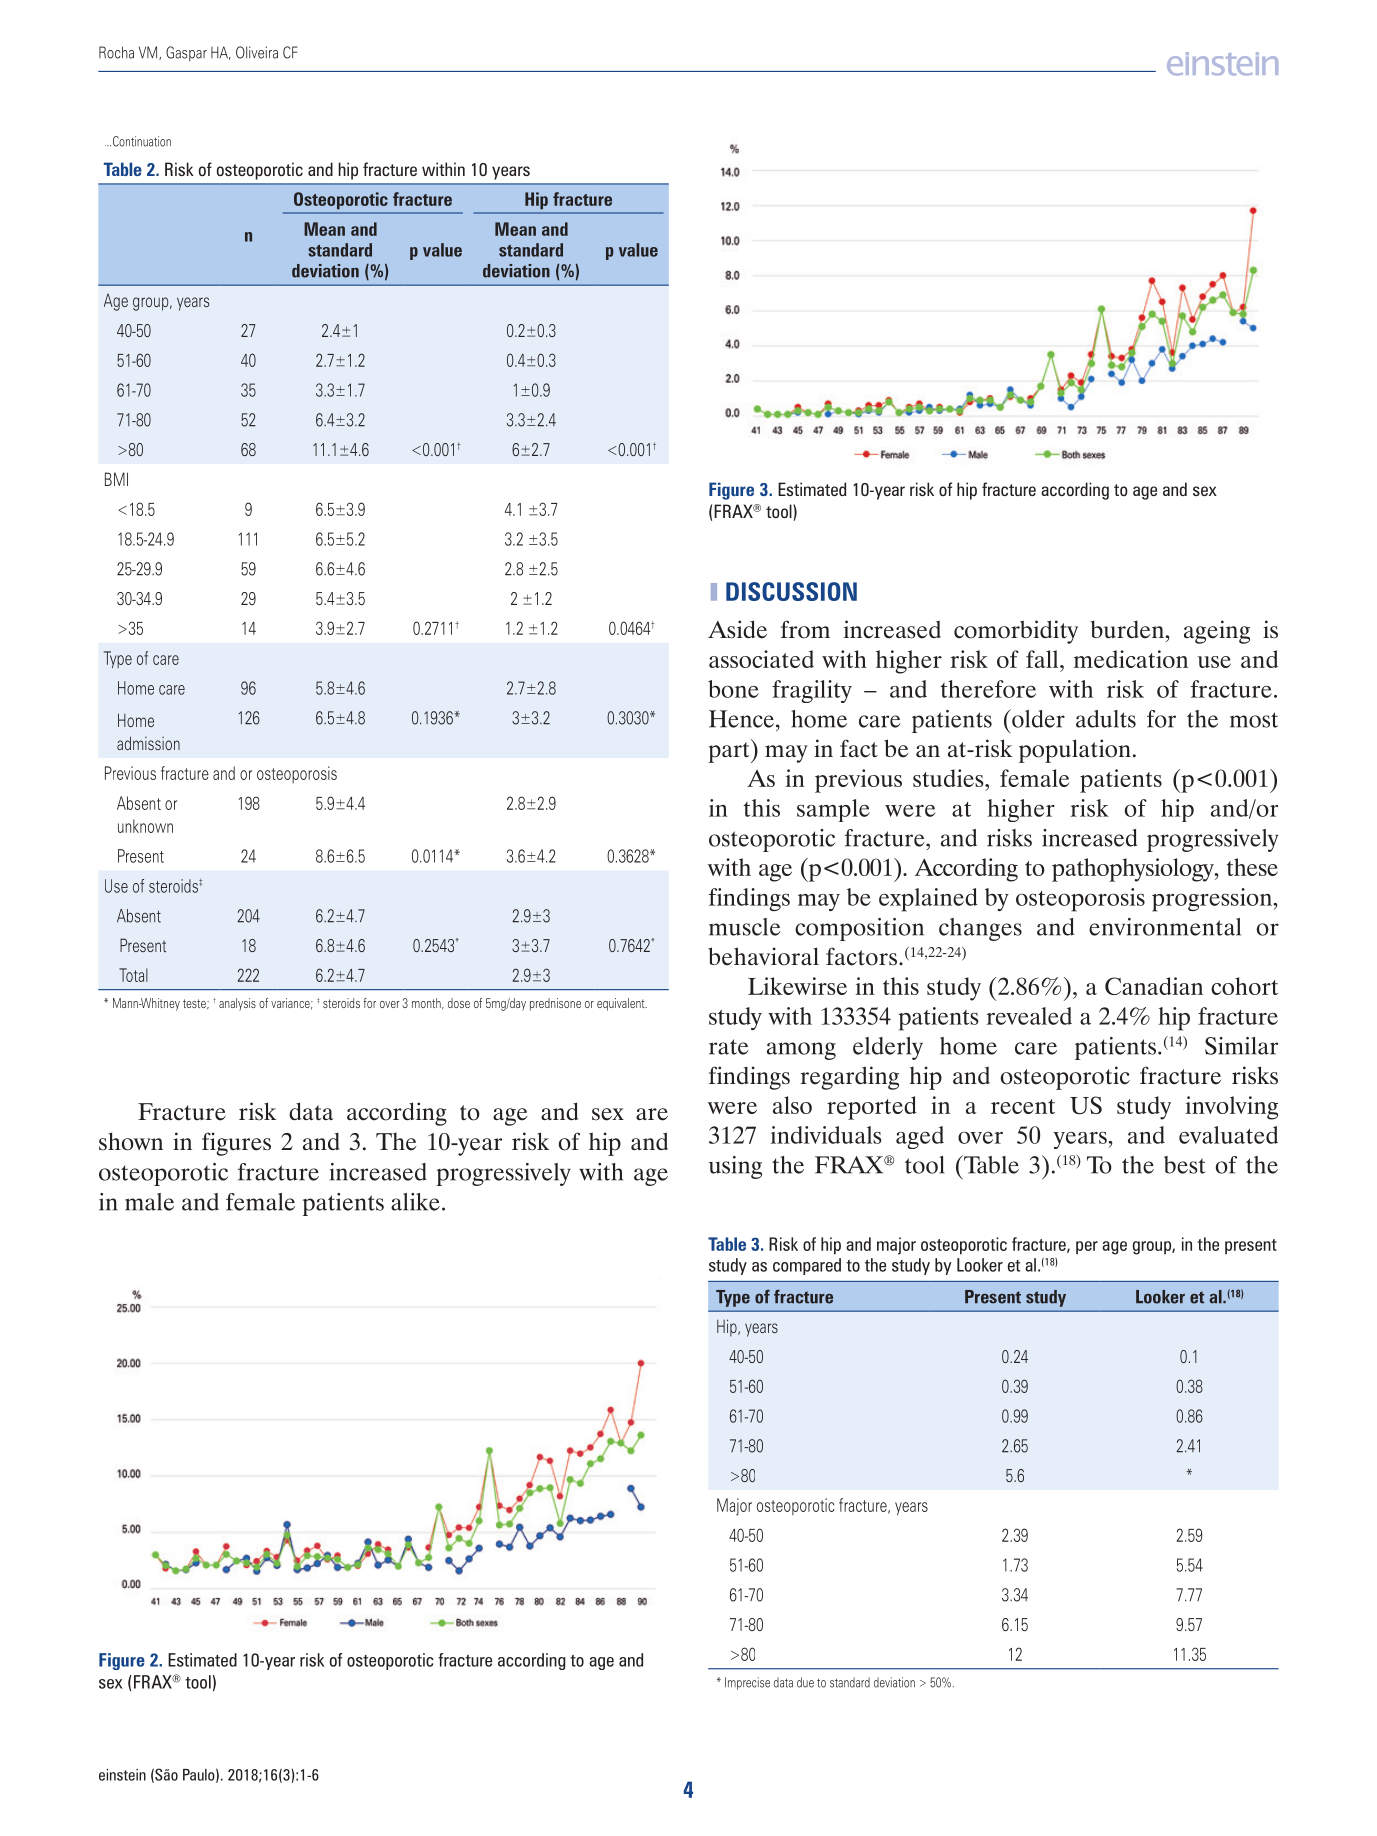 The width and height of the screenshot is (1377, 1836). Describe the element at coordinates (745, 927) in the screenshot. I see `muscle` at that location.
